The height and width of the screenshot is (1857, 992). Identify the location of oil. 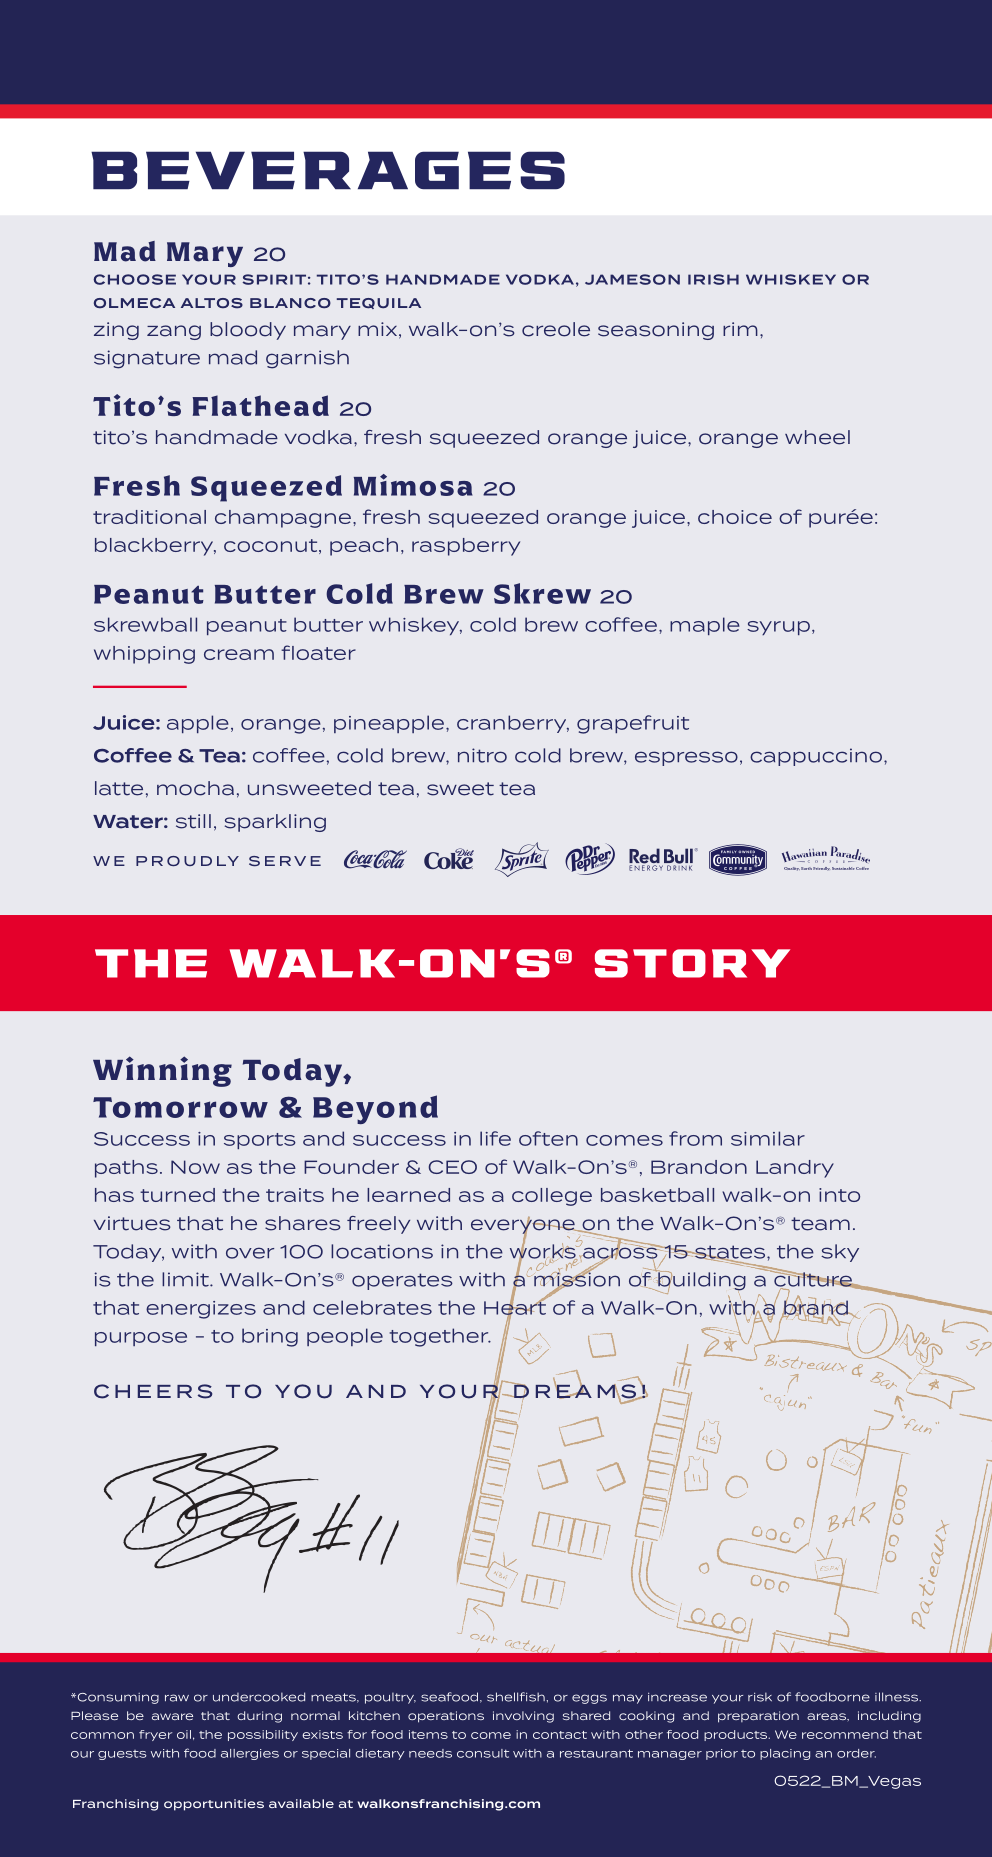
(184, 1734).
